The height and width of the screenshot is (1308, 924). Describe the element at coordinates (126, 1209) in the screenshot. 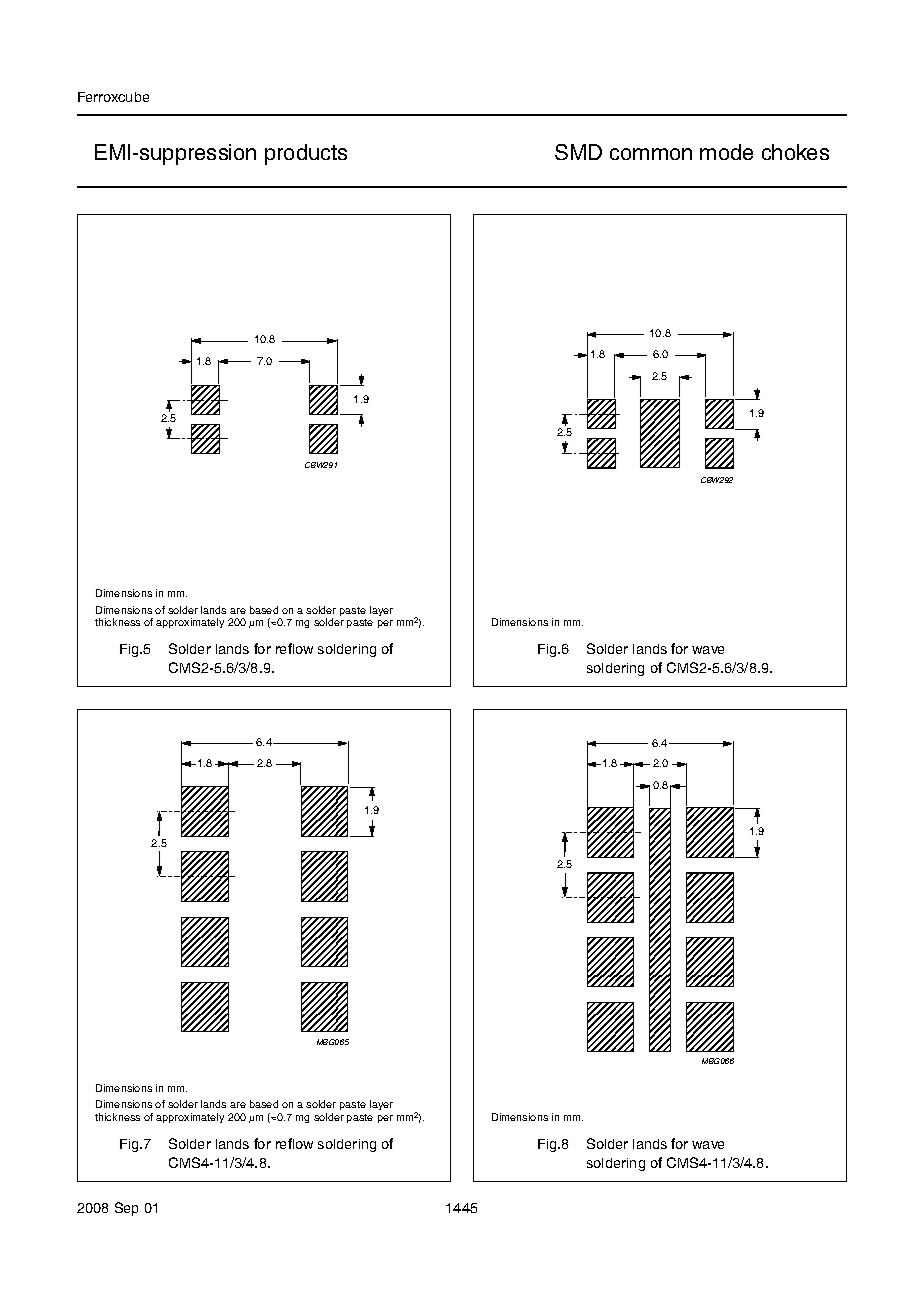

I see `Sep` at that location.
